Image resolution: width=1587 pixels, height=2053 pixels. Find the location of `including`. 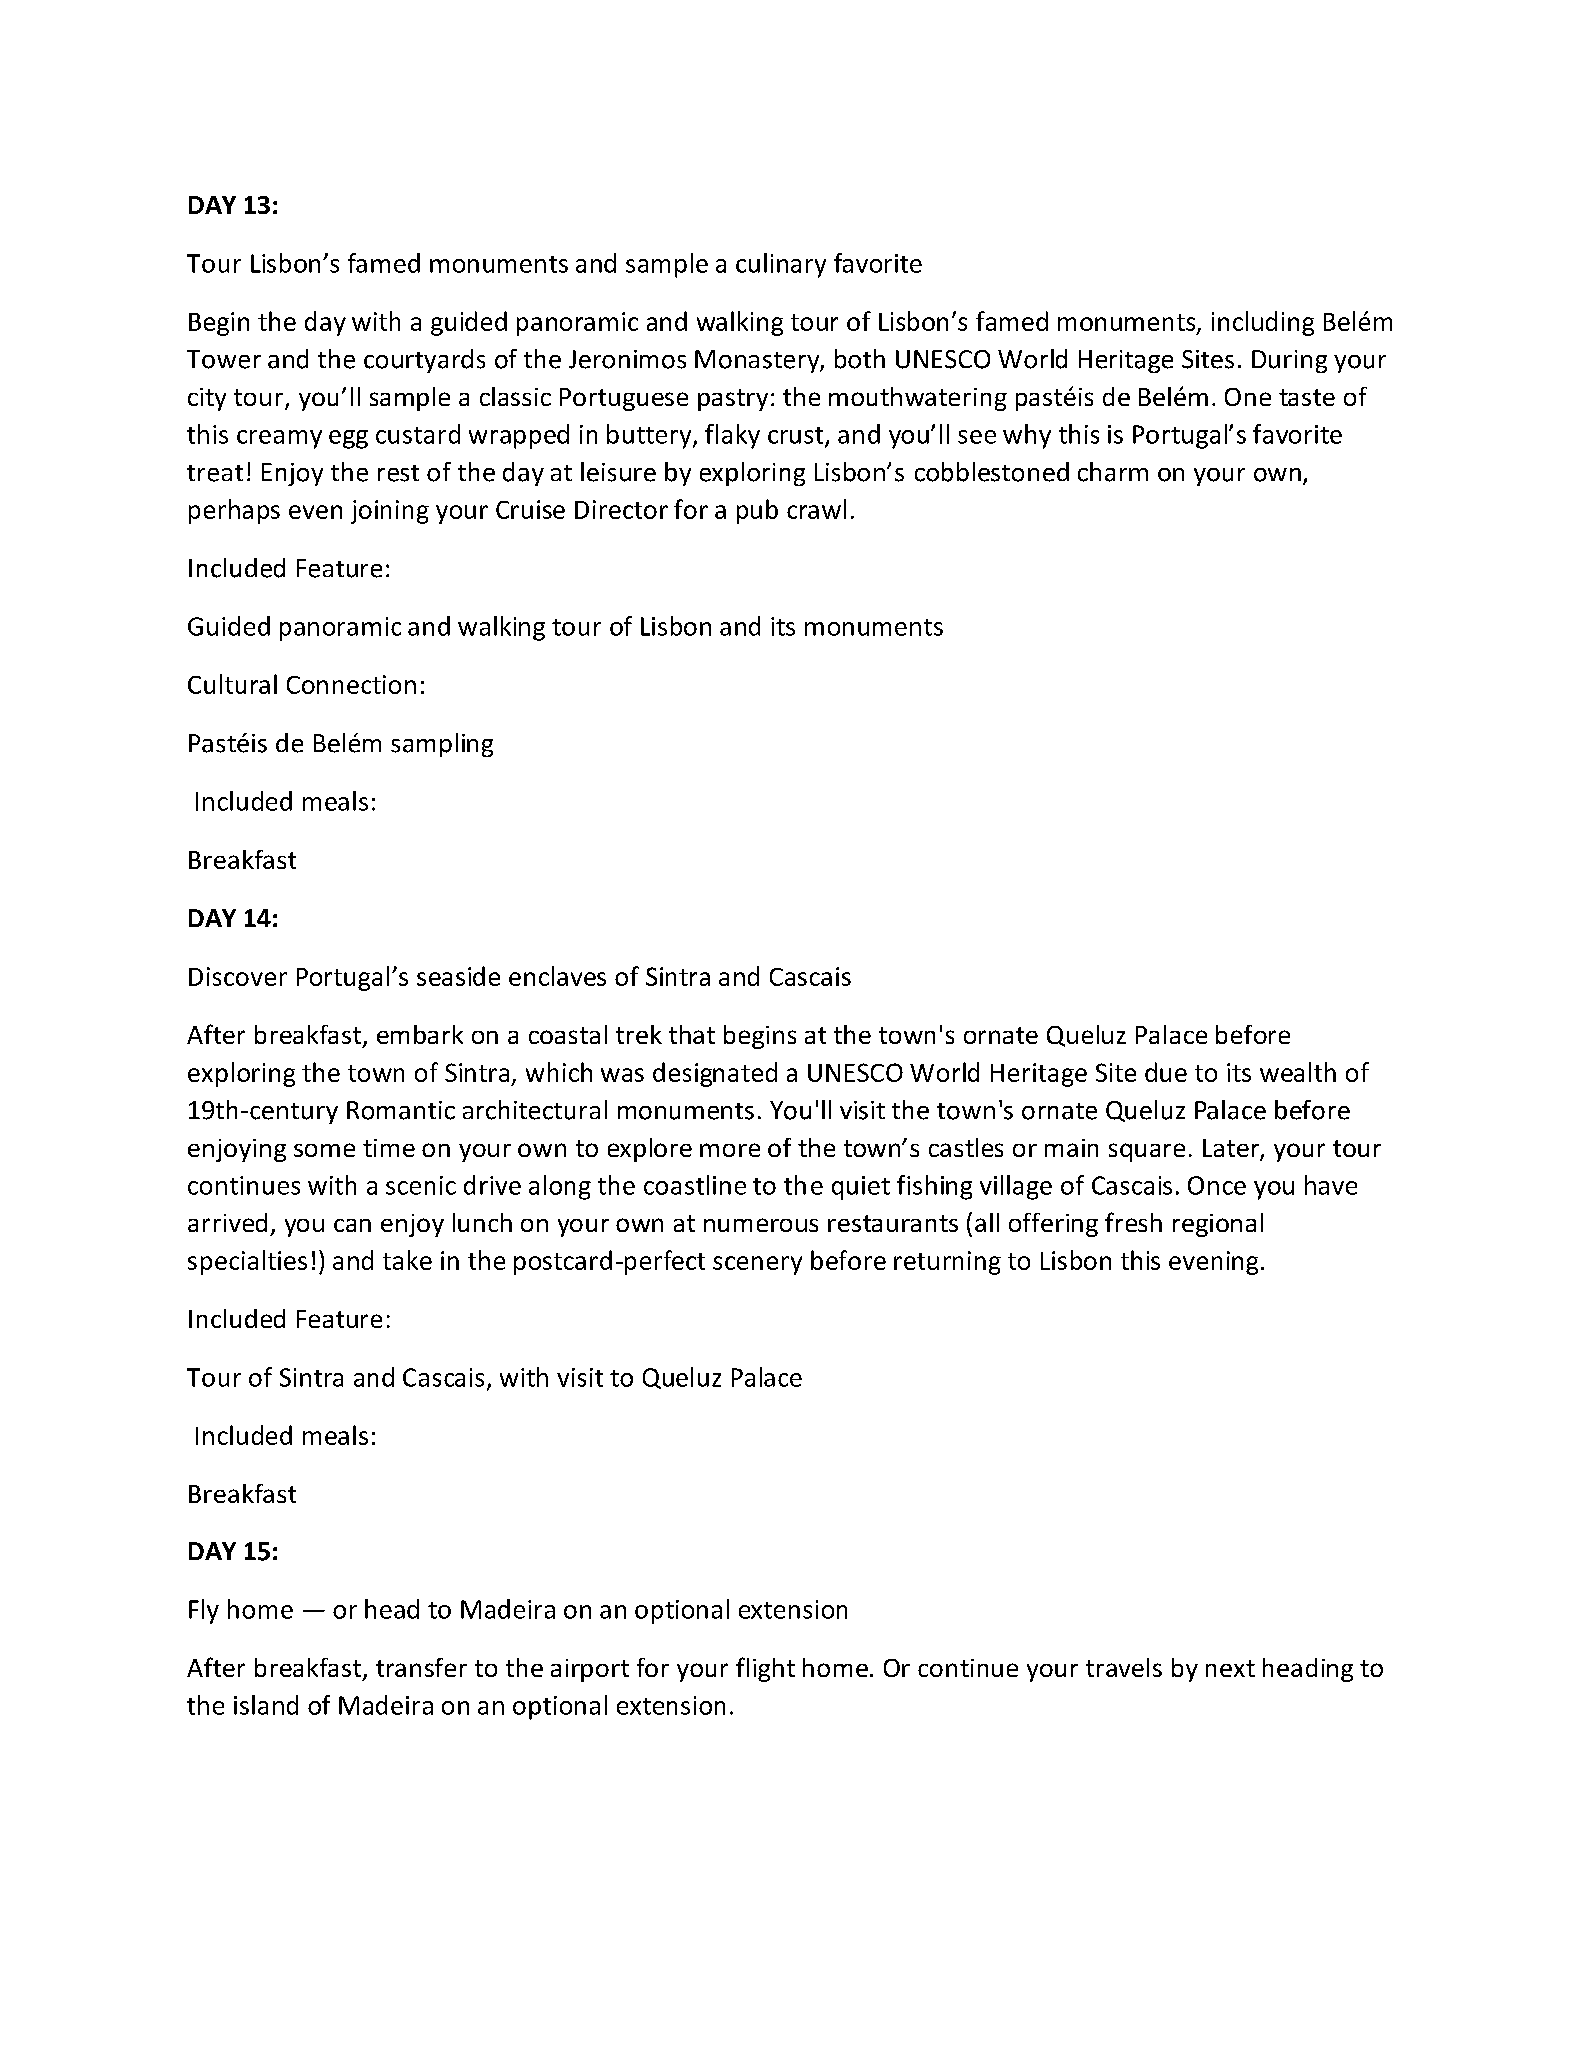

including is located at coordinates (1263, 323).
